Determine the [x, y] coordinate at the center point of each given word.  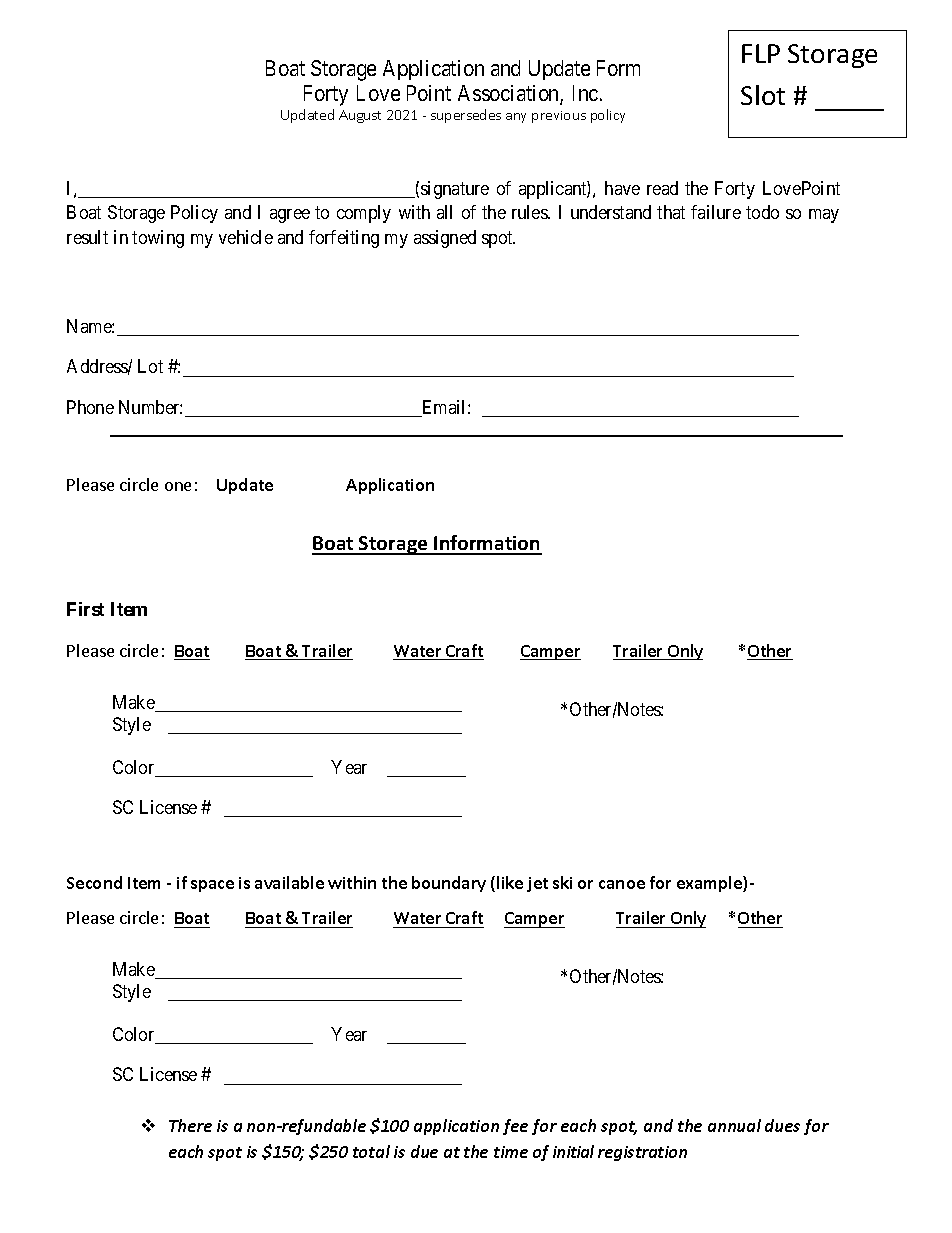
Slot [763, 95]
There [190, 1125]
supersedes [466, 116]
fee [515, 1127]
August [360, 116]
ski [562, 882]
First [85, 609]
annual [734, 1125]
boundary [449, 884]
